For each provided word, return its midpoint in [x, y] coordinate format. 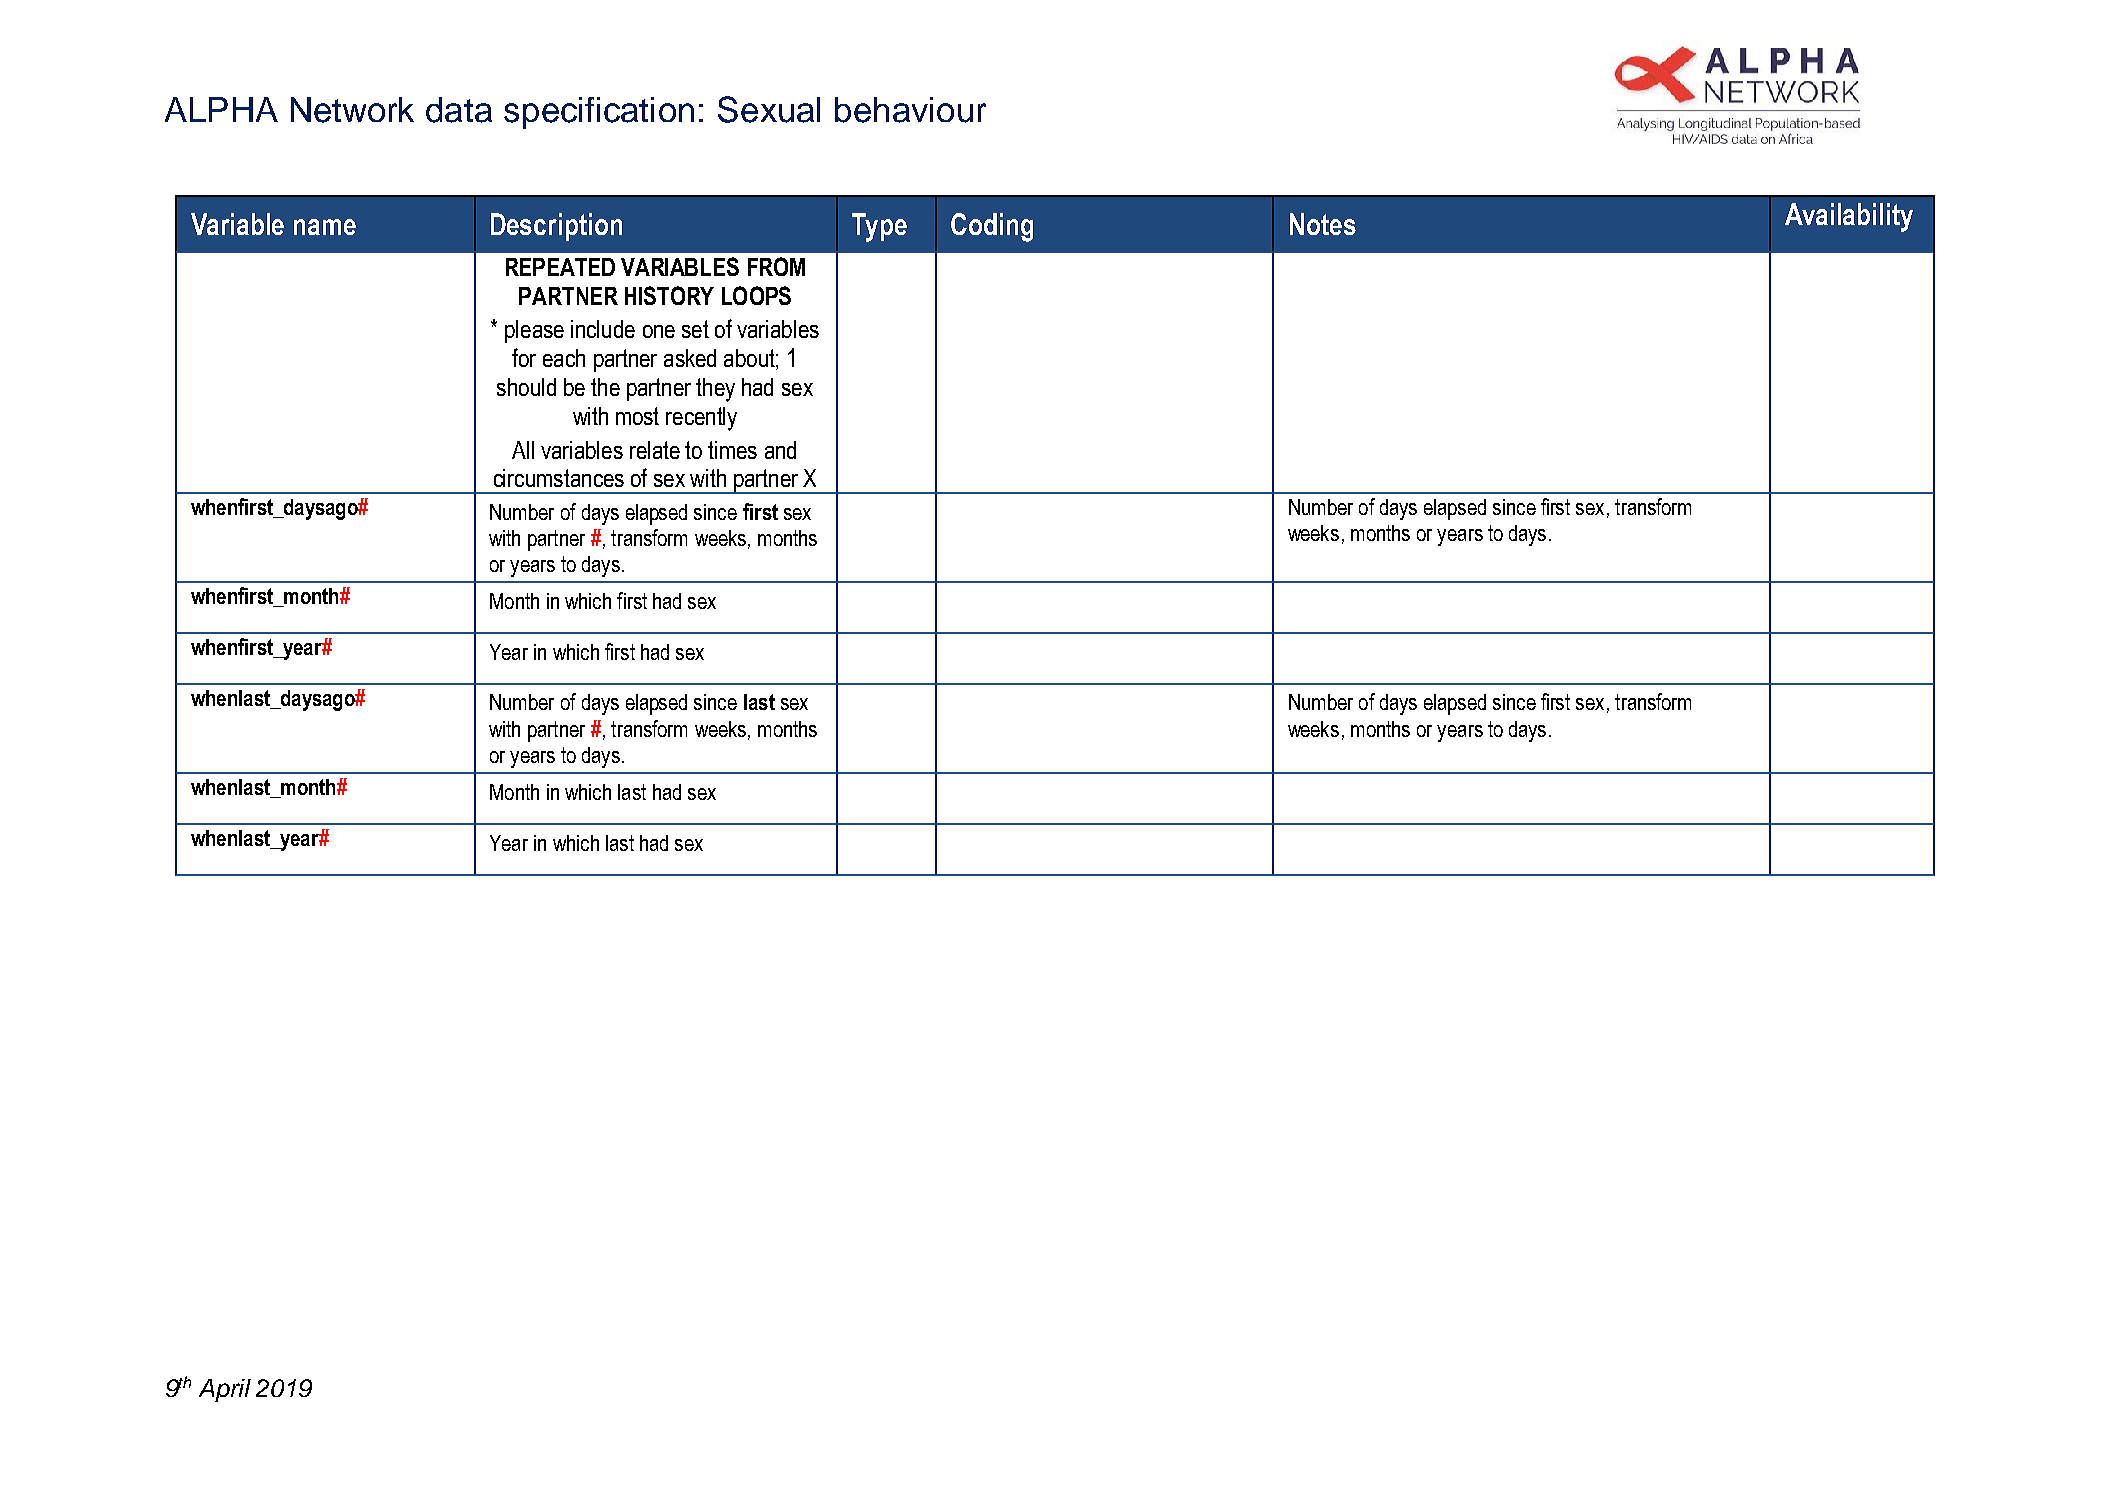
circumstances [559, 478]
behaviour [910, 110]
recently [701, 419]
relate [655, 450]
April [225, 1390]
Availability [1849, 217]
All [523, 450]
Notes [1323, 224]
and [780, 450]
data [459, 110]
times [732, 450]
